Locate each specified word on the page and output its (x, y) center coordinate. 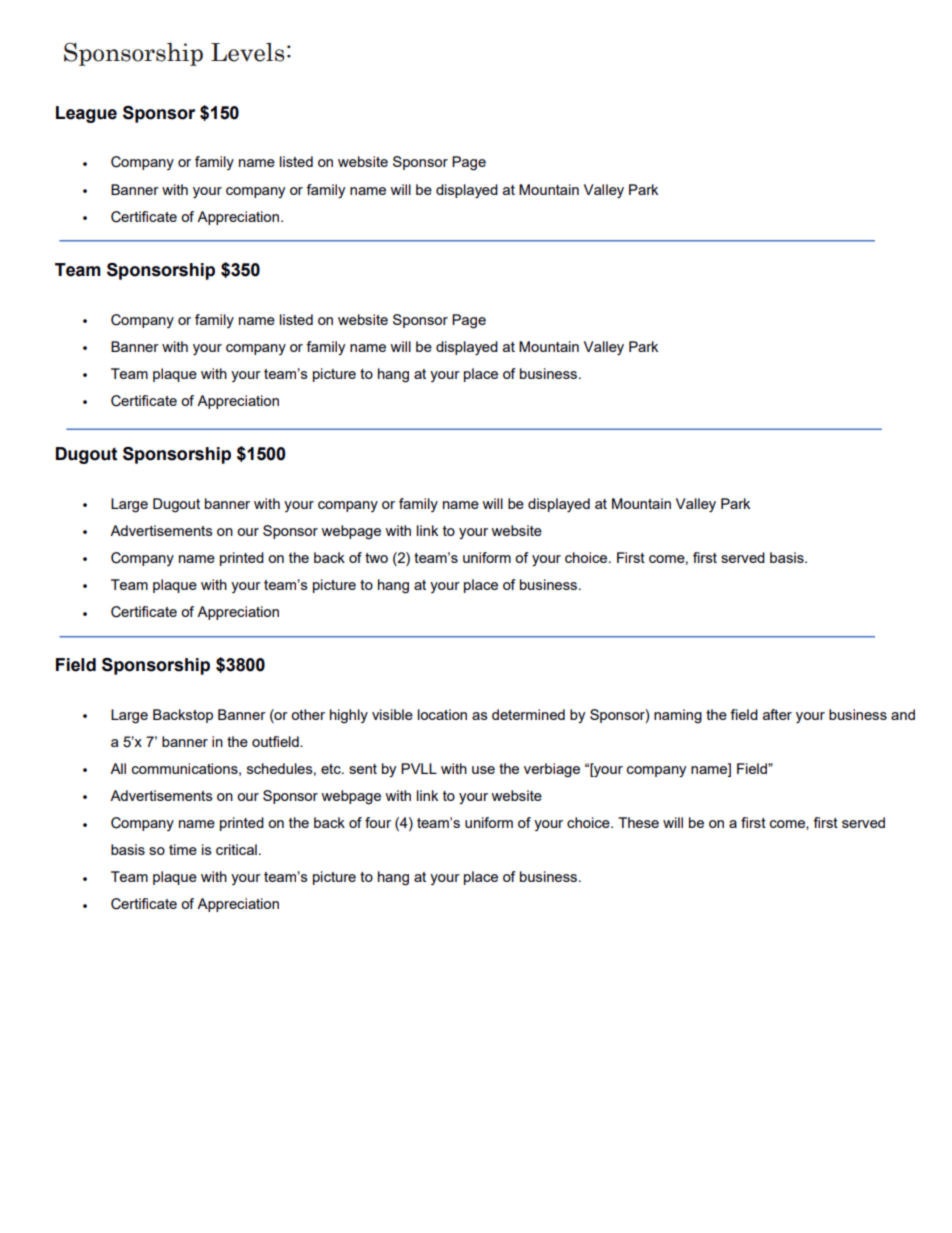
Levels (247, 52)
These (638, 822)
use (483, 770)
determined (528, 714)
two (376, 558)
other (308, 714)
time (183, 849)
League (86, 114)
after (777, 714)
